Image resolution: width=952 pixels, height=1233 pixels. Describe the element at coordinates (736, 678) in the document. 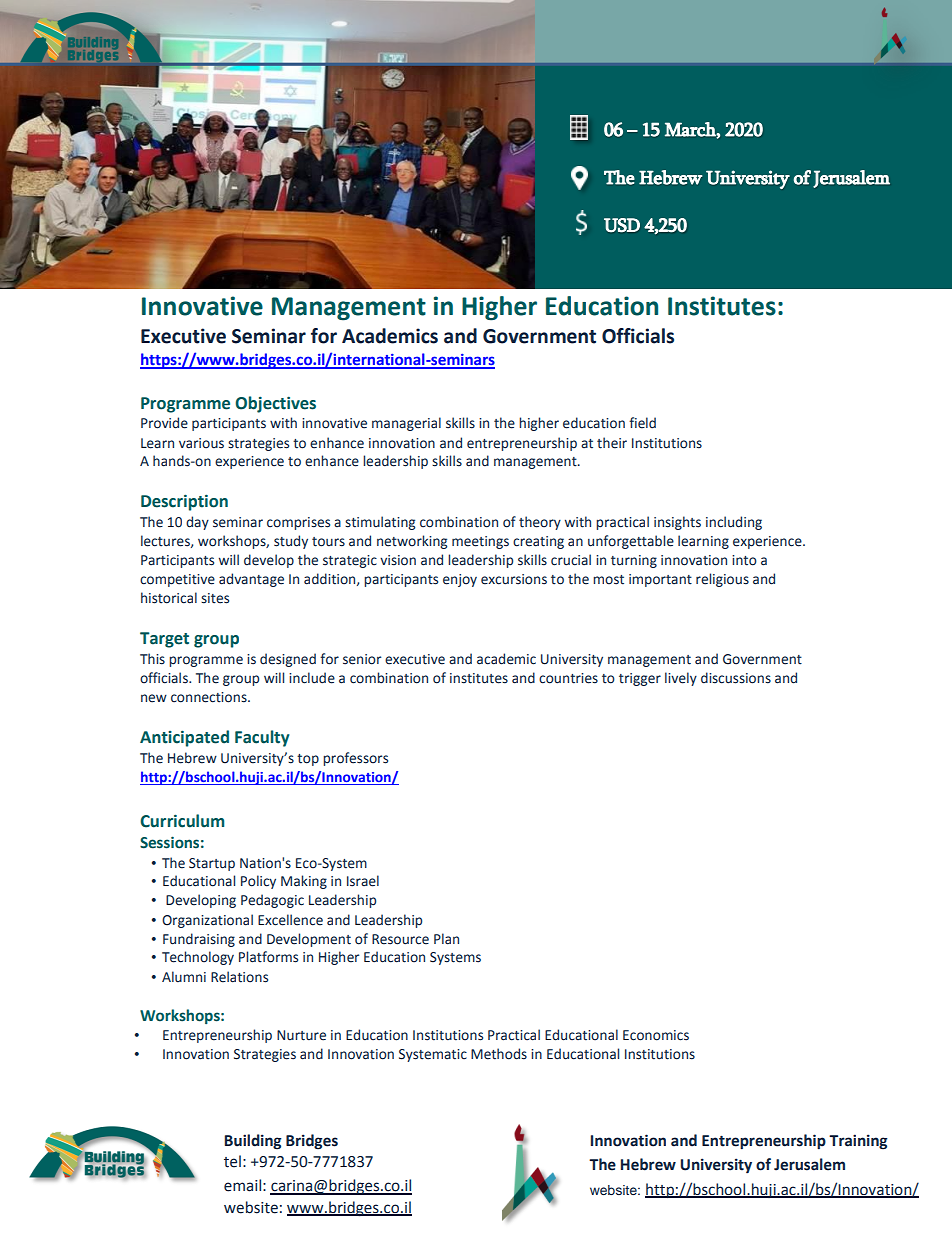

I see `discussions` at that location.
